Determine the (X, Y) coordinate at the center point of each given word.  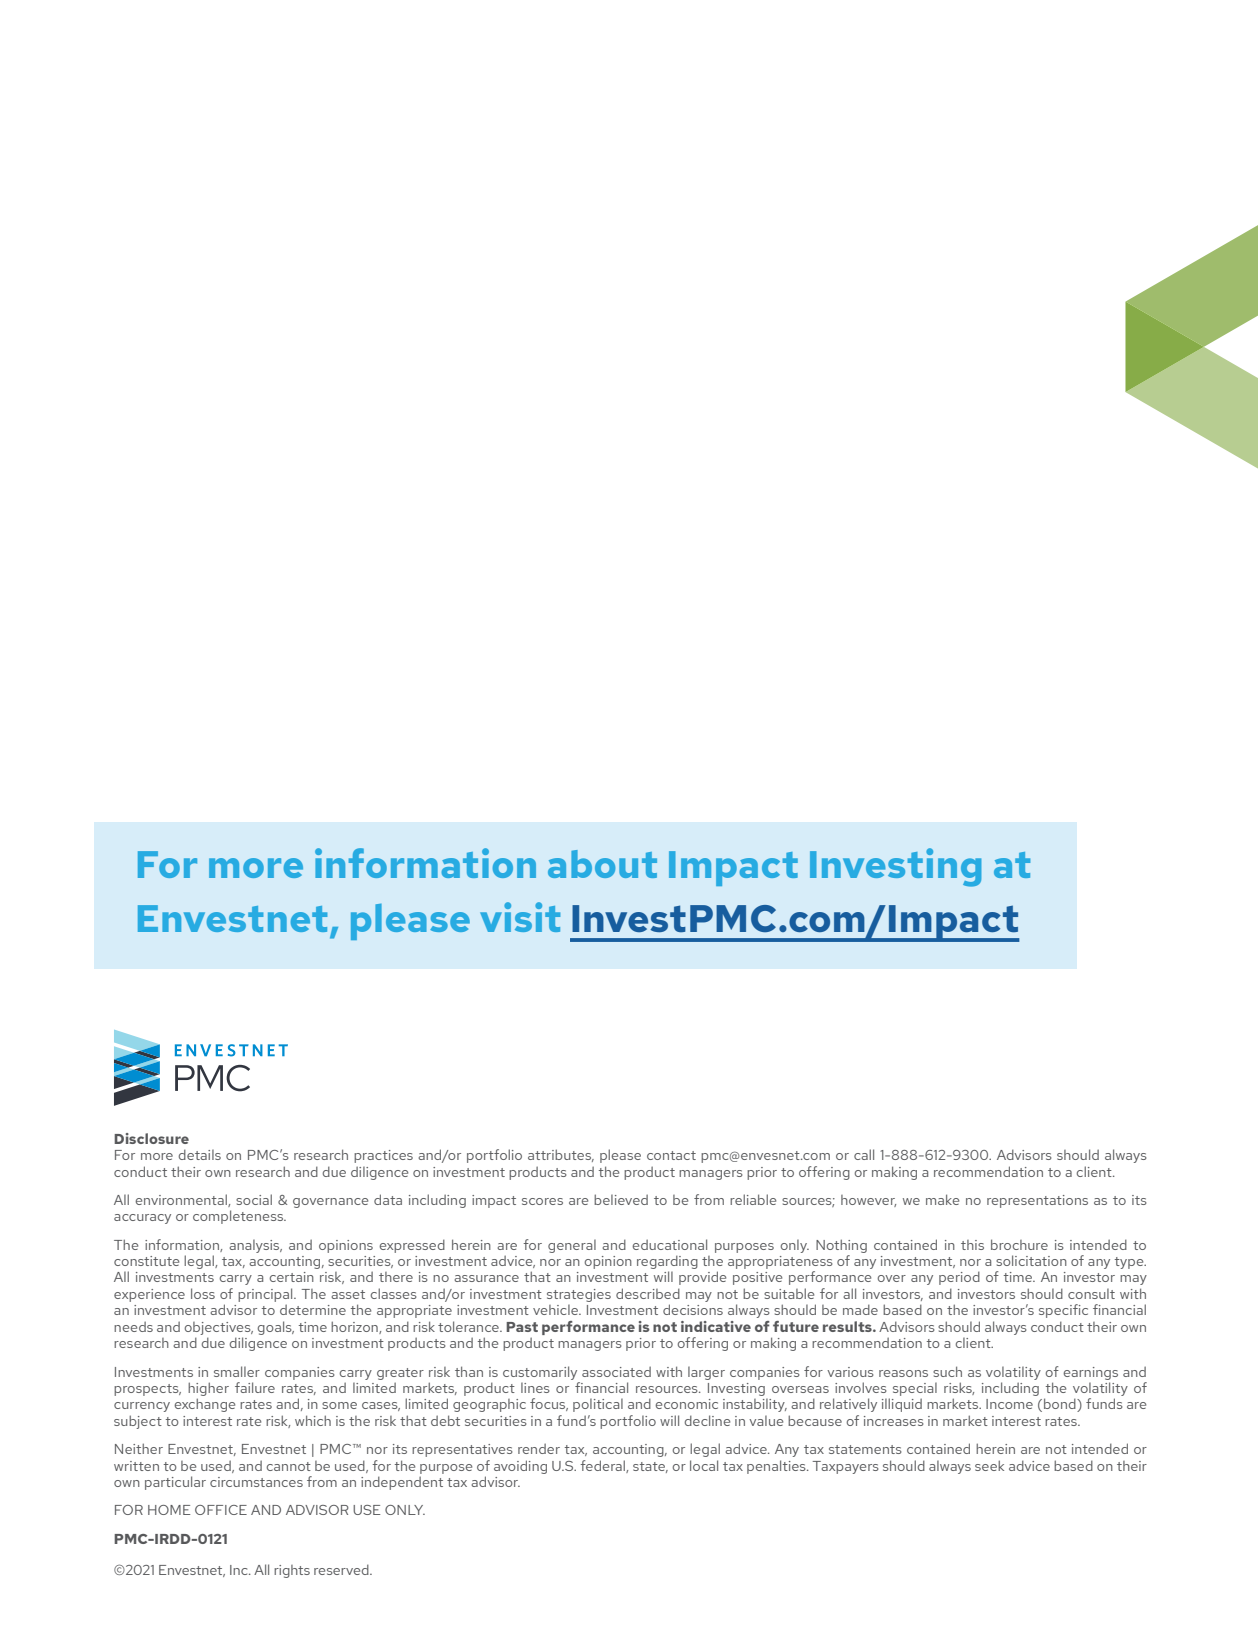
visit (520, 917)
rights (292, 1571)
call (864, 1154)
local (704, 1465)
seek (989, 1465)
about (602, 864)
